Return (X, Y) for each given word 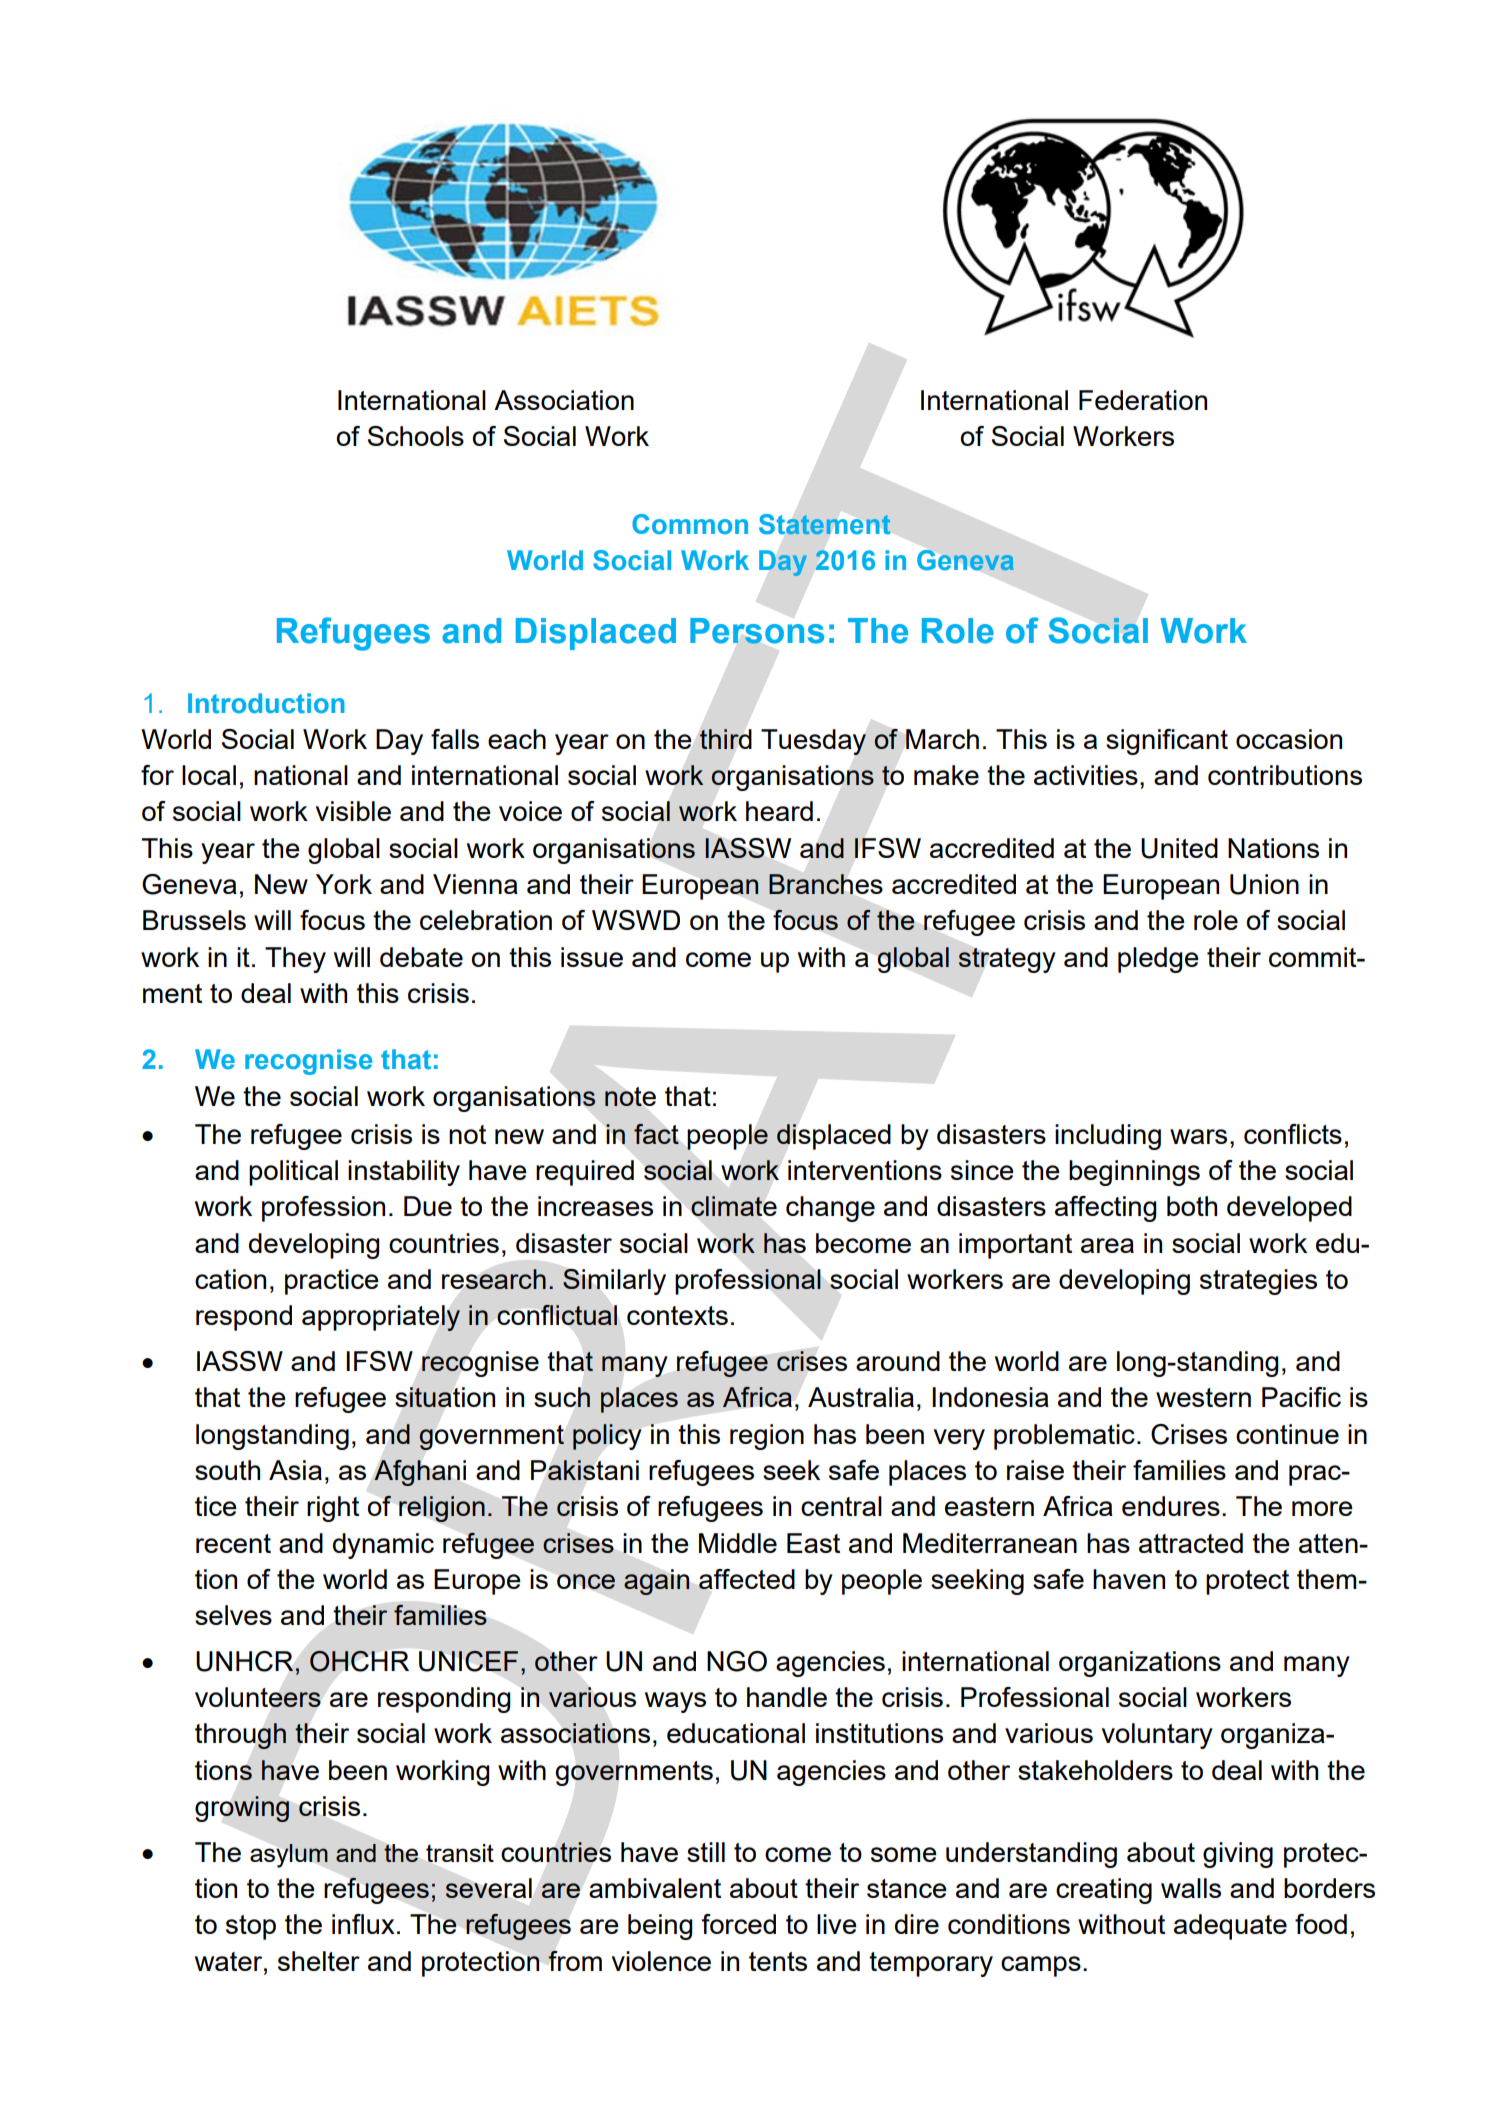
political (293, 1173)
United (1179, 848)
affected (747, 1579)
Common (690, 524)
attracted (1191, 1543)
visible (353, 811)
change (830, 1209)
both (1192, 1206)
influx (363, 1924)
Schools (416, 436)
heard (779, 811)
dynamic (383, 1546)
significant (1167, 742)
